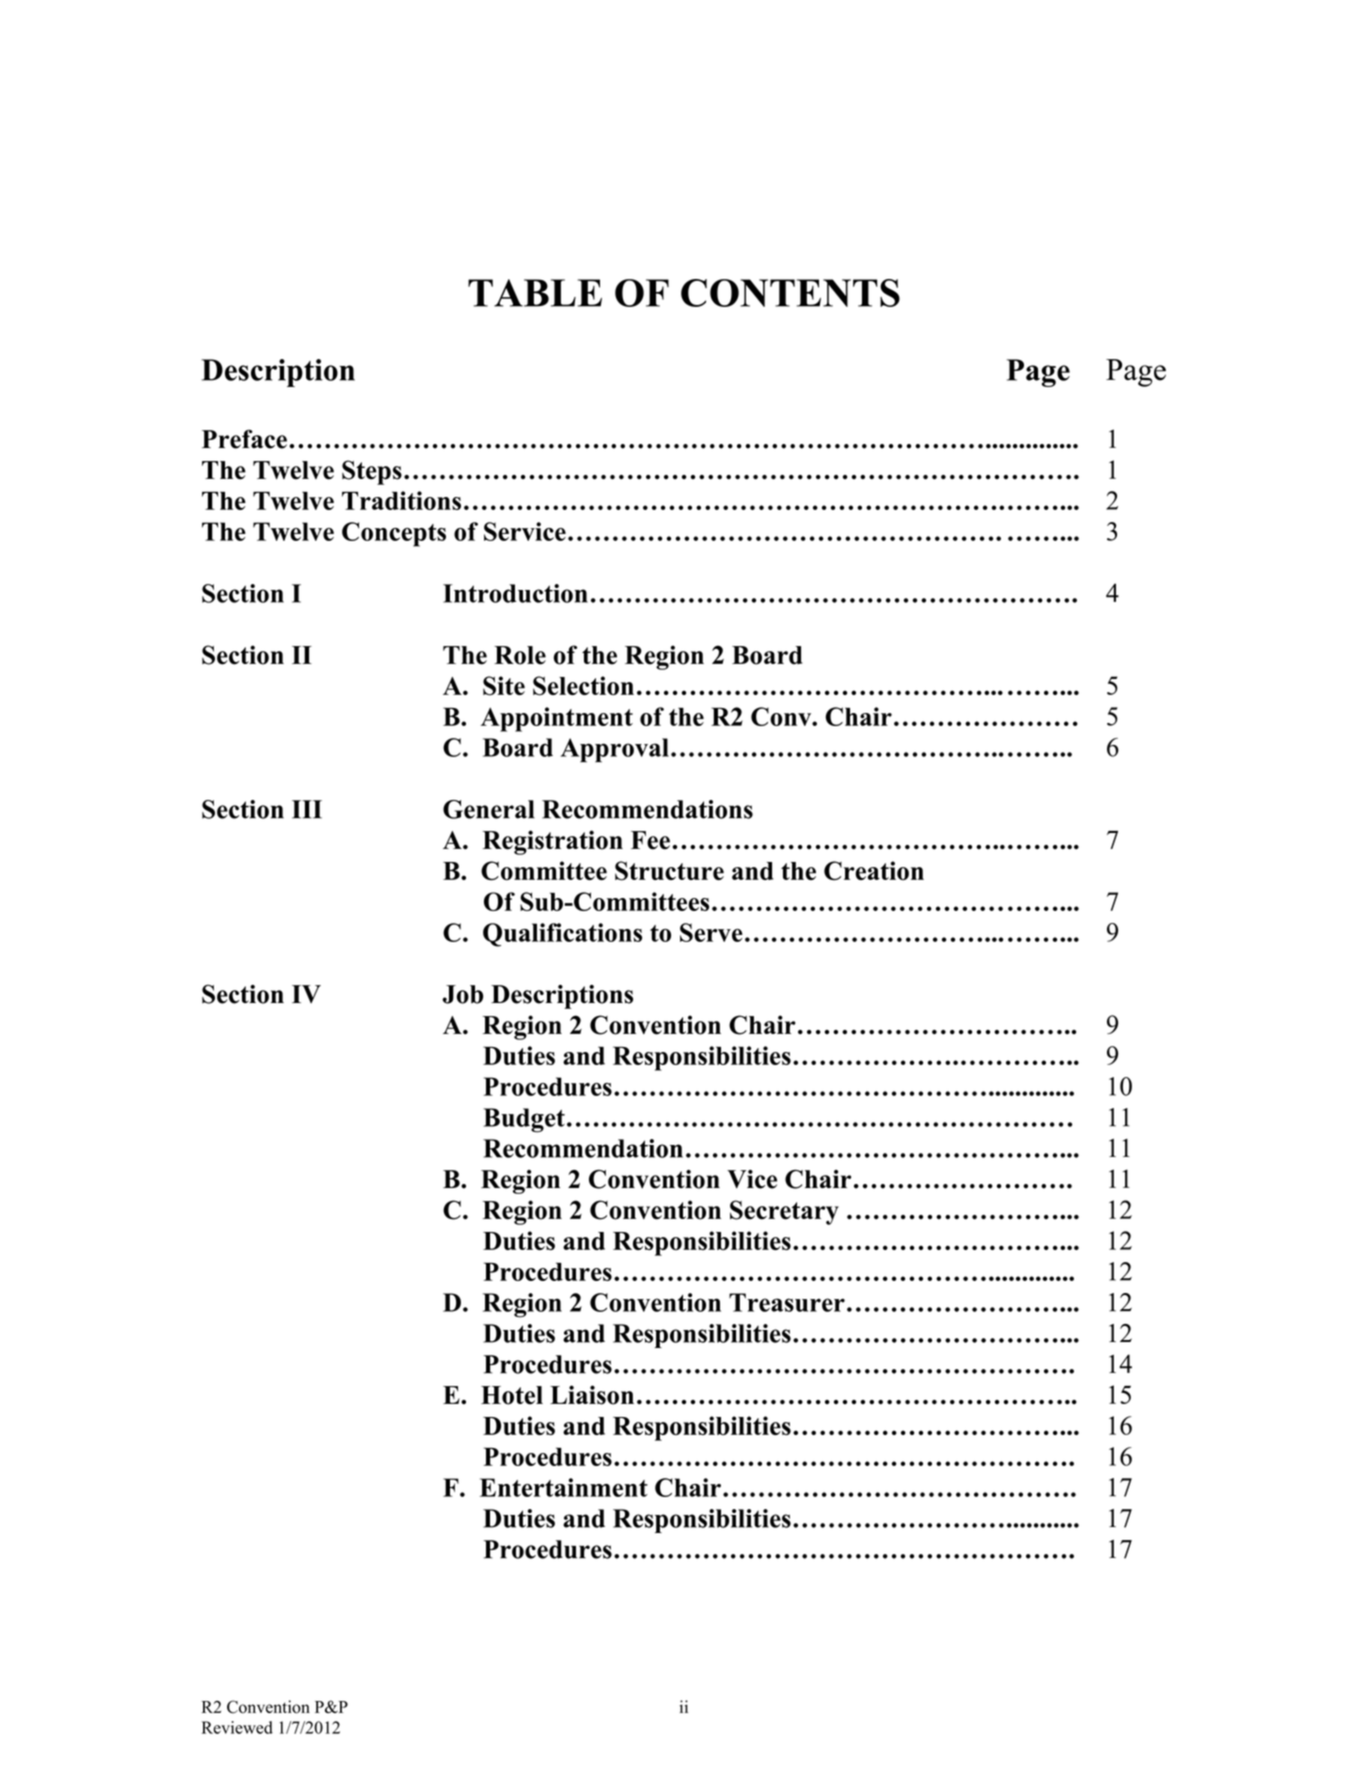 This screenshot has width=1368, height=1770. What do you see at coordinates (237, 1727) in the screenshot?
I see `Reviewed` at bounding box center [237, 1727].
